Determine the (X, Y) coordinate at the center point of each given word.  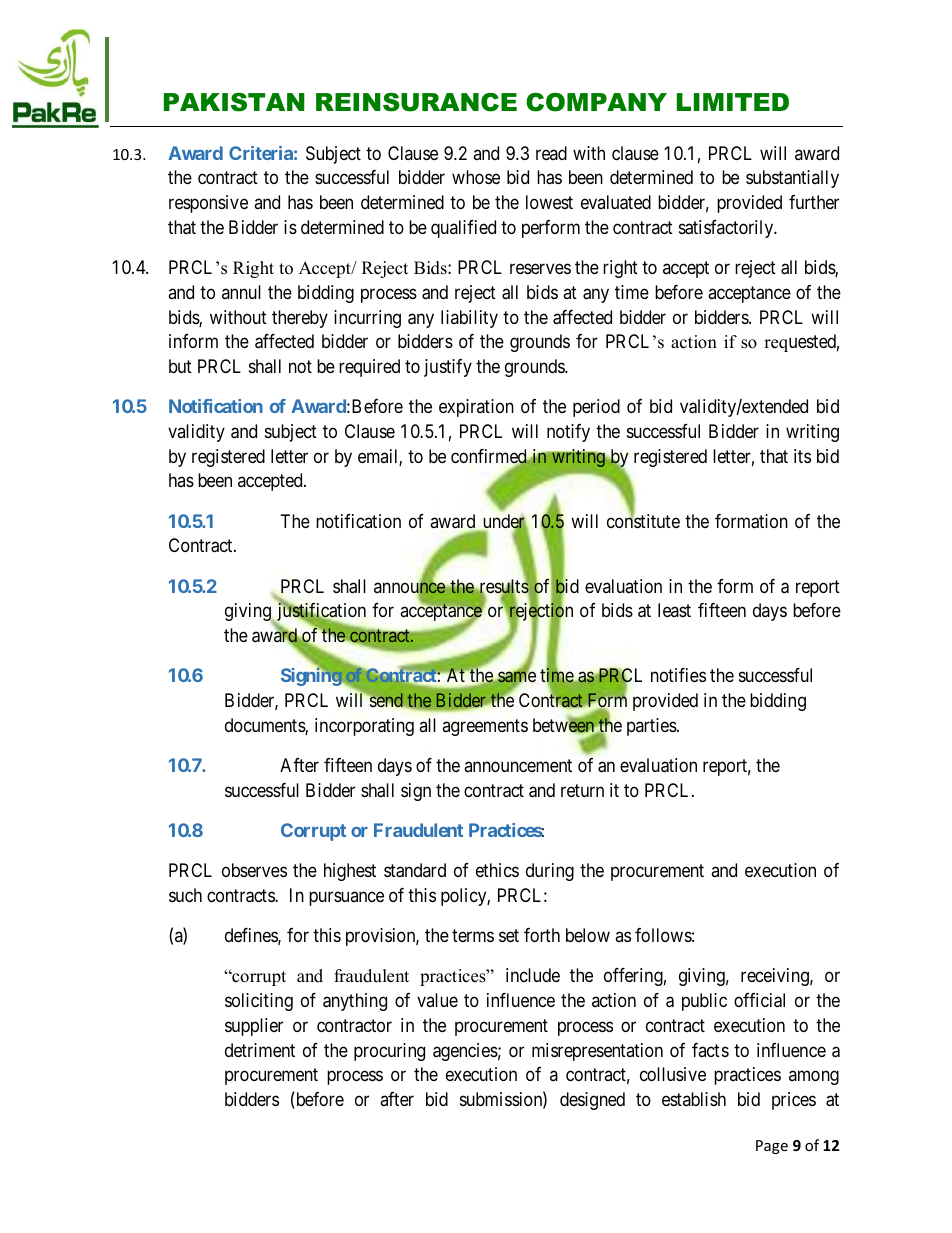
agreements (485, 727)
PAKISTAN (234, 102)
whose (476, 177)
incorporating (364, 727)
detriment (260, 1050)
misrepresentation (597, 1052)
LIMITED (733, 102)
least (674, 610)
